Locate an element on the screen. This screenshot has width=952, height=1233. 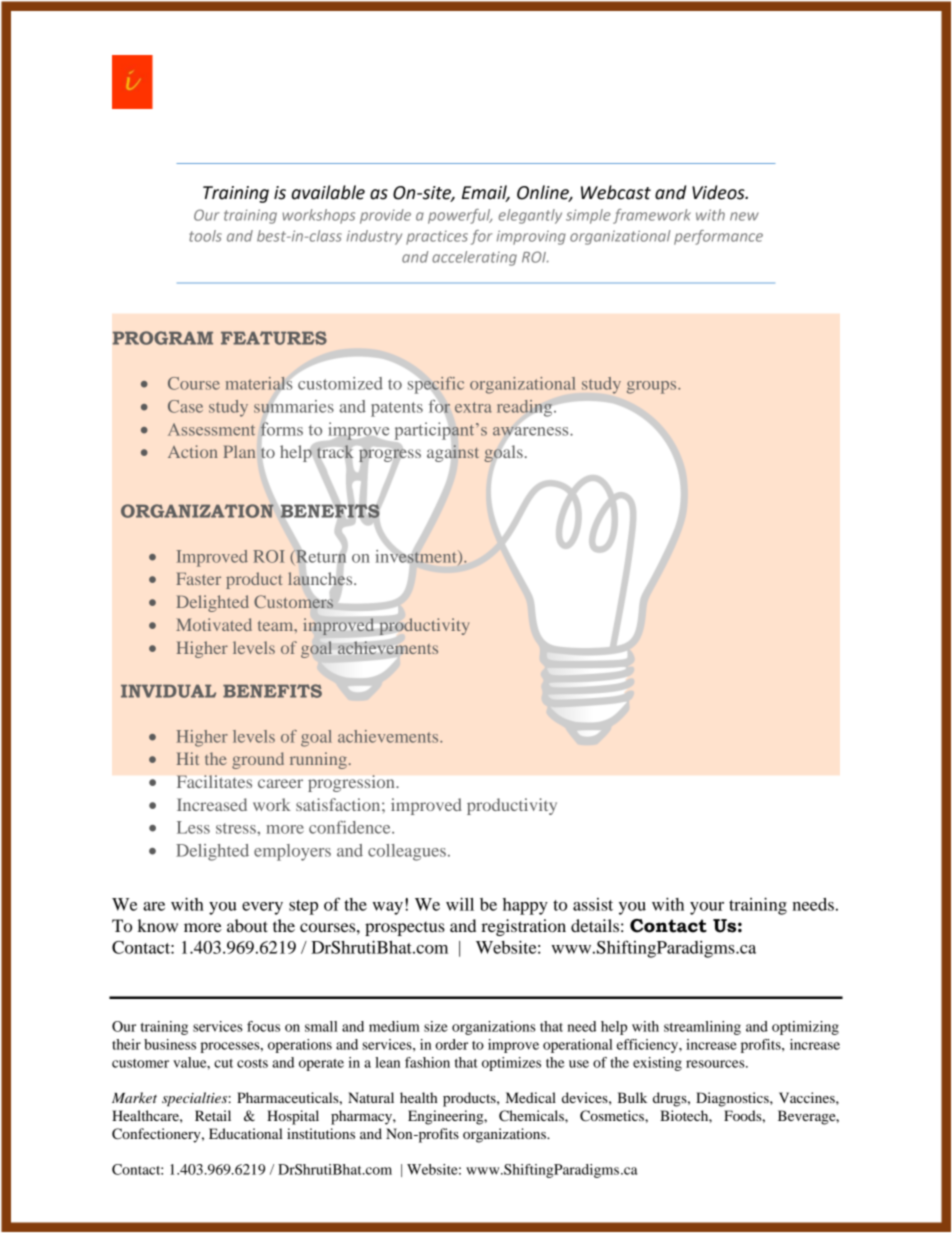
investment is located at coordinates (417, 557).
